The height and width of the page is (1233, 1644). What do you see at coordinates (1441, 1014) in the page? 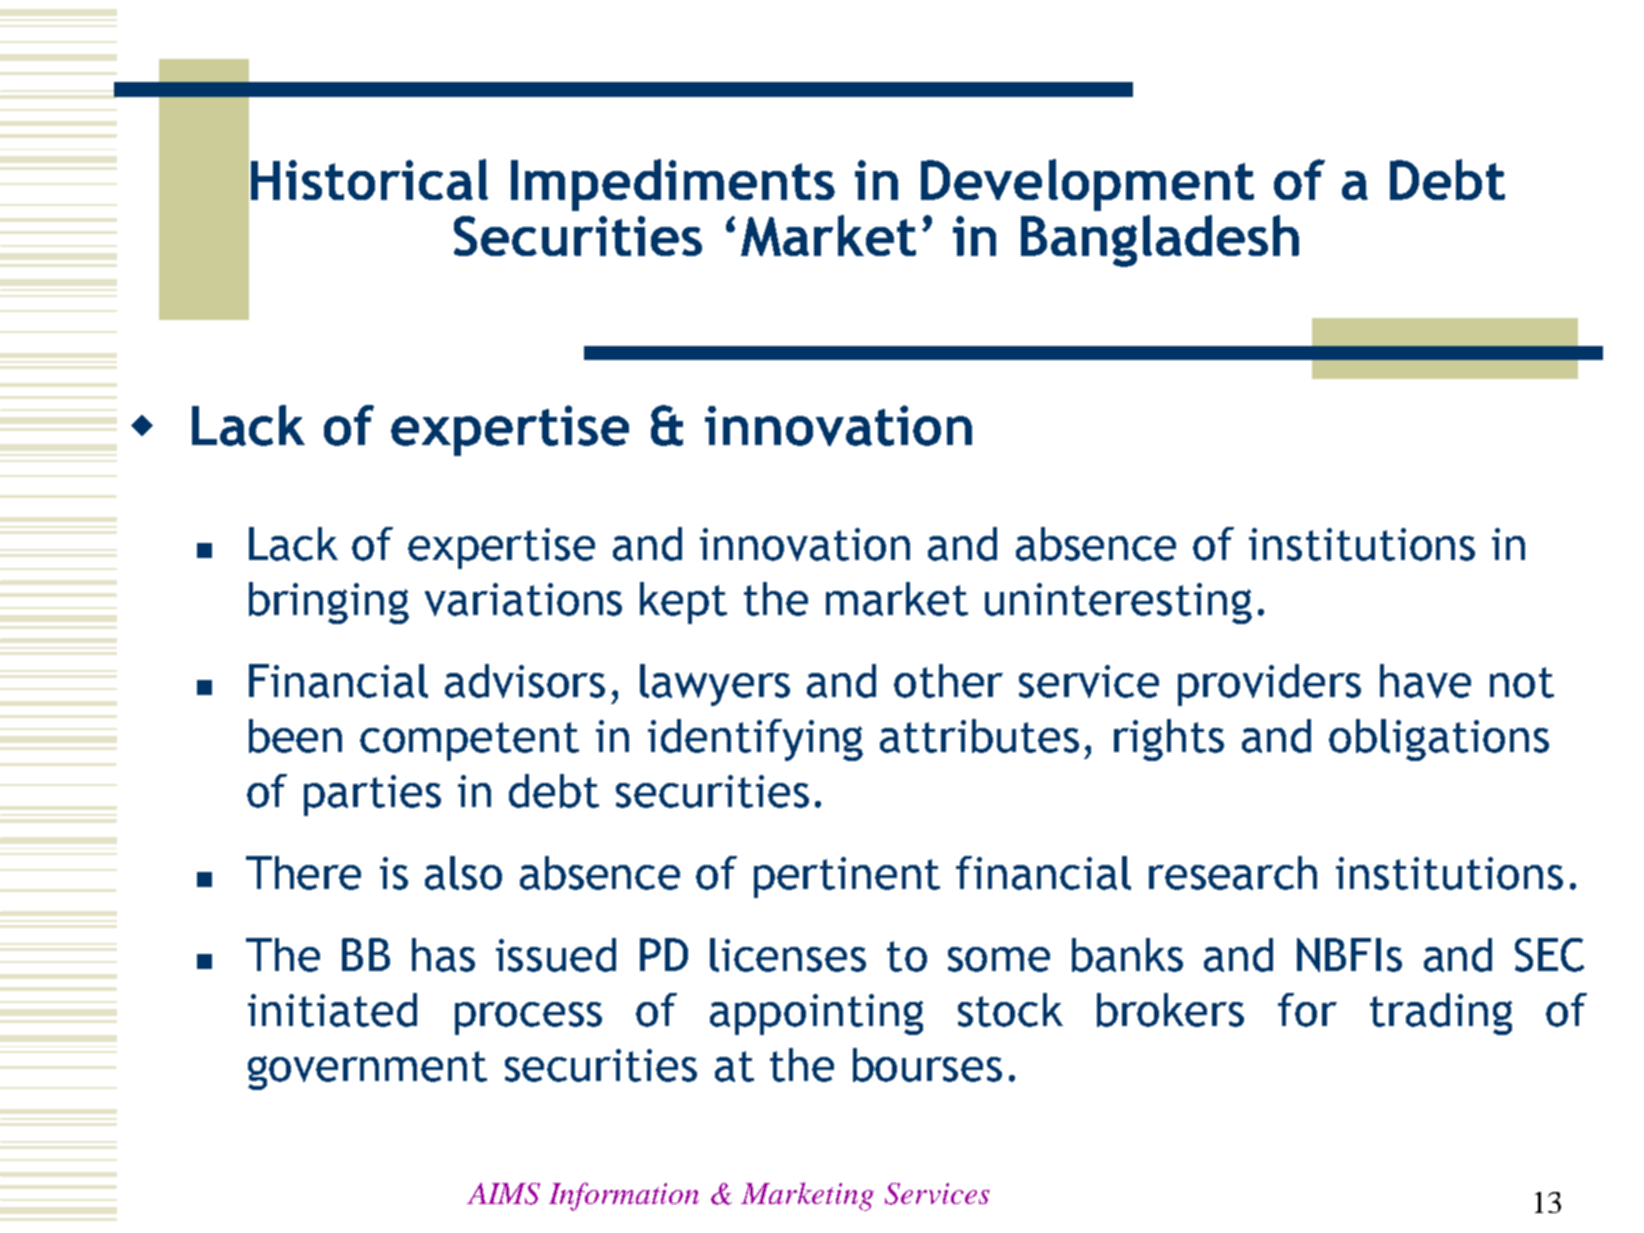
I see `trading` at bounding box center [1441, 1014].
